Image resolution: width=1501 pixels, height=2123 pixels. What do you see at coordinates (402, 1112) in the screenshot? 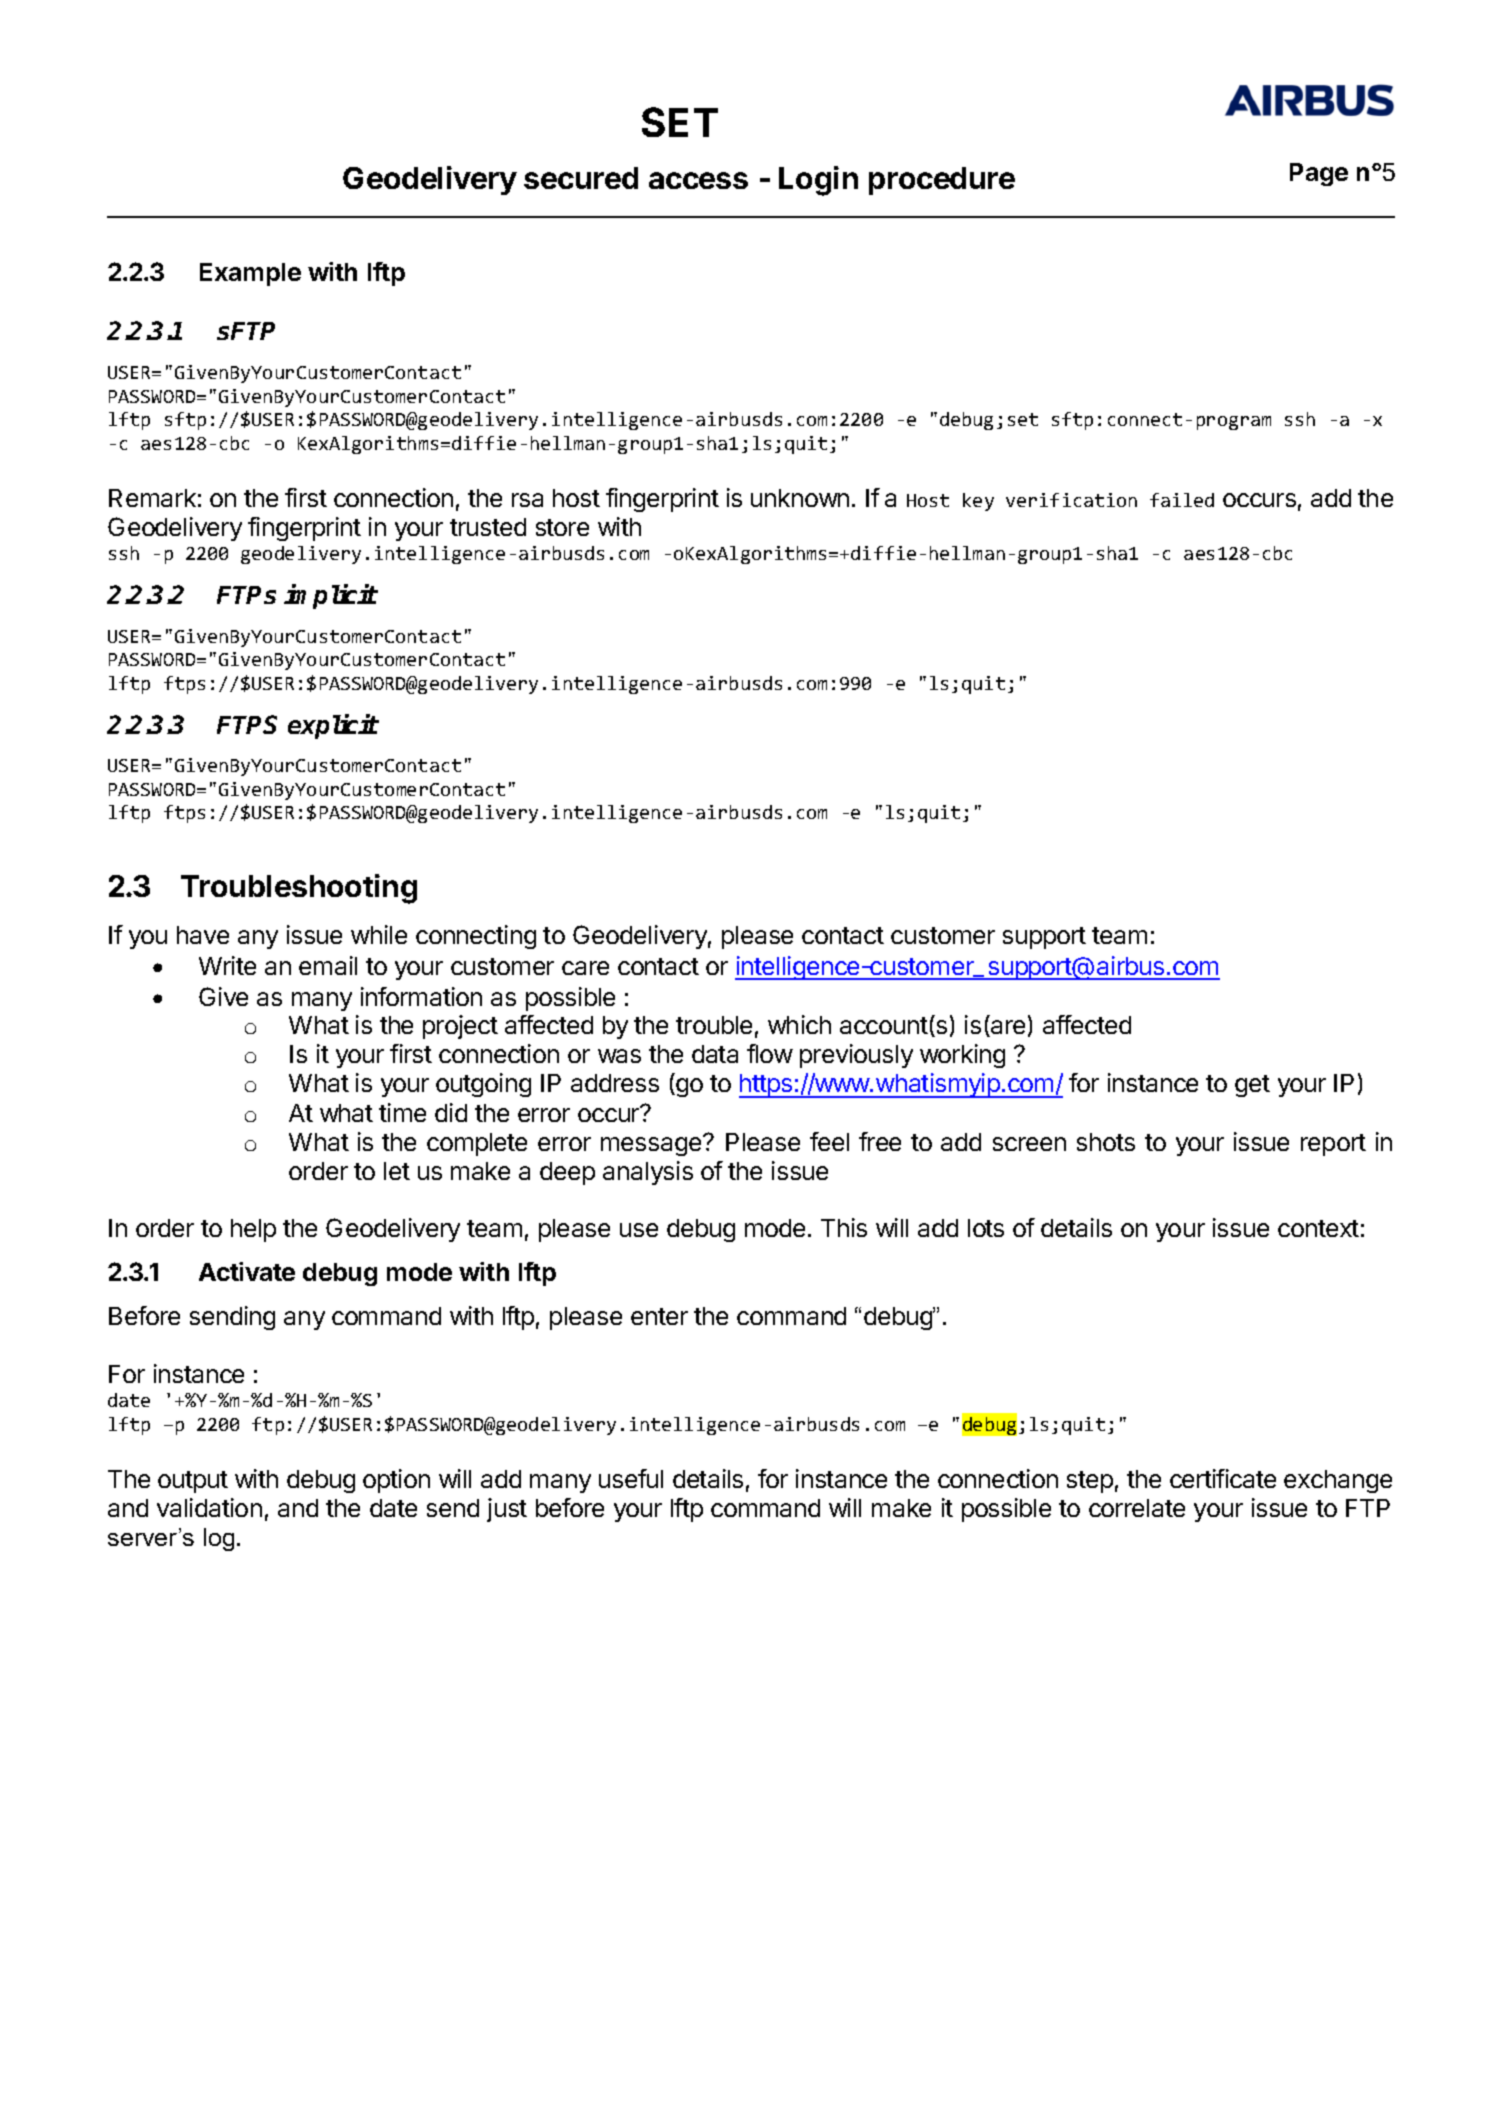
I see `time` at bounding box center [402, 1112].
